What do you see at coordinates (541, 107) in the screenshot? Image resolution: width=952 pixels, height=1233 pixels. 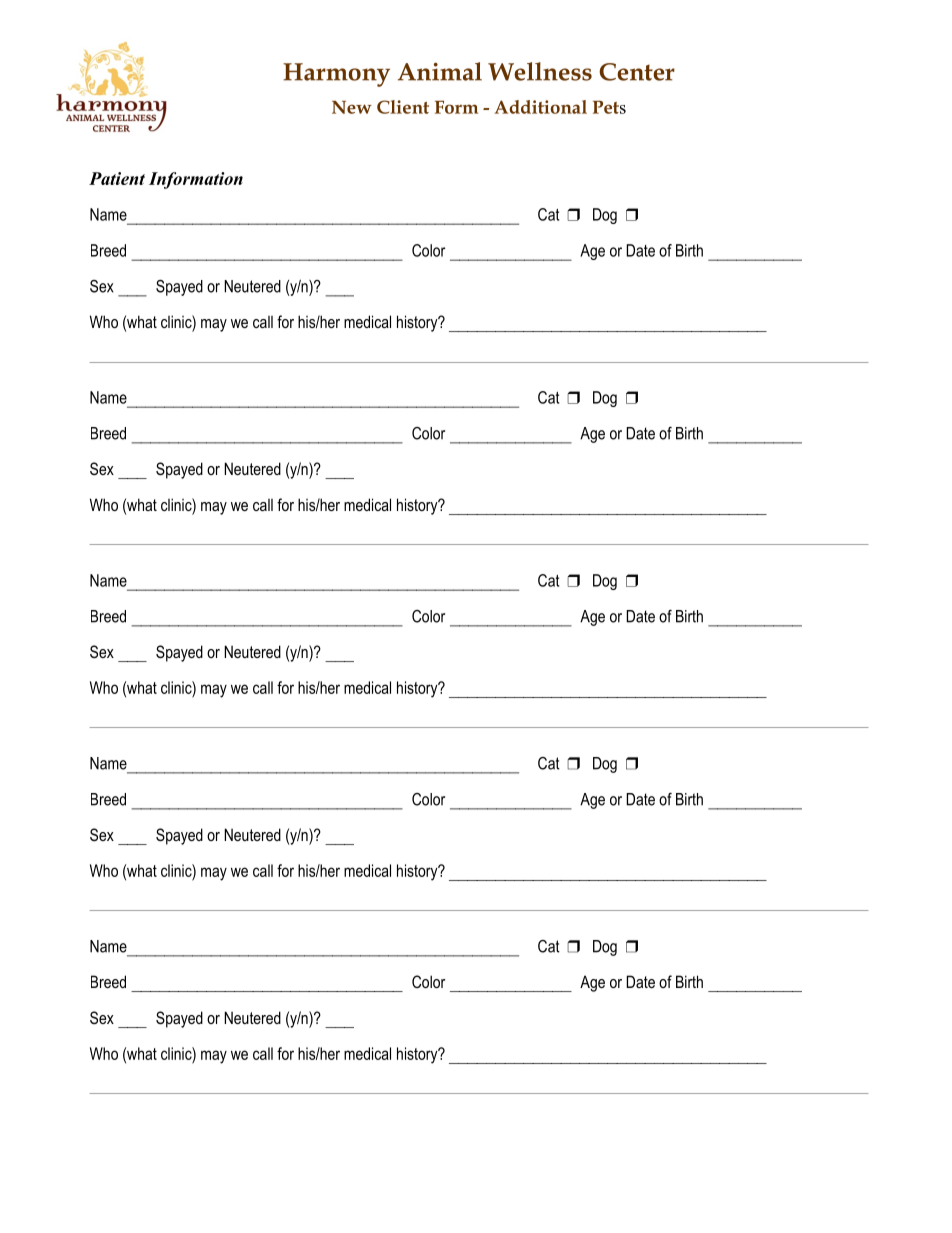 I see `Additional` at bounding box center [541, 107].
